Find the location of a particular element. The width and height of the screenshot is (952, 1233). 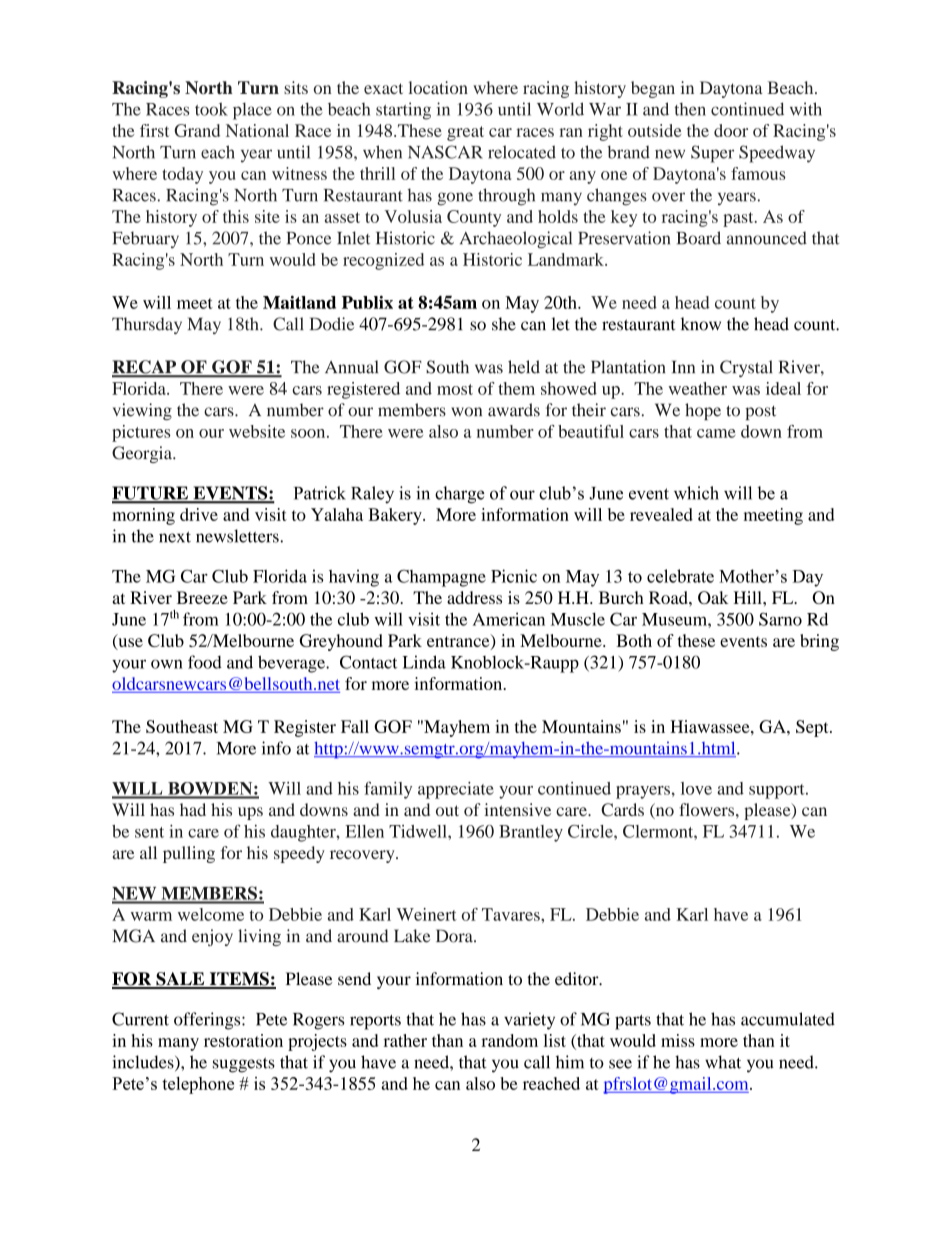

great is located at coordinates (465, 133).
